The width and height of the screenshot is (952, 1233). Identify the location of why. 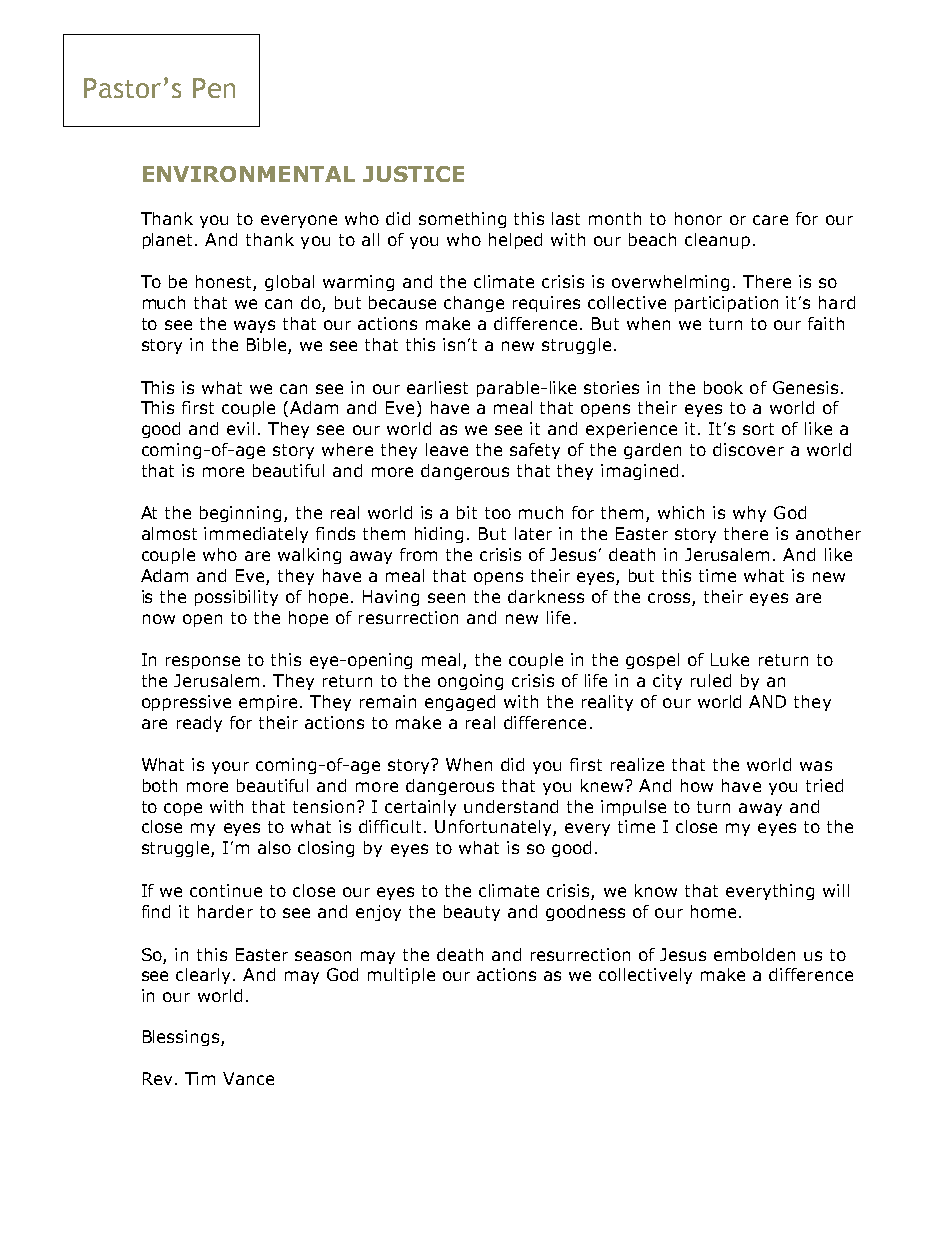
(749, 514).
